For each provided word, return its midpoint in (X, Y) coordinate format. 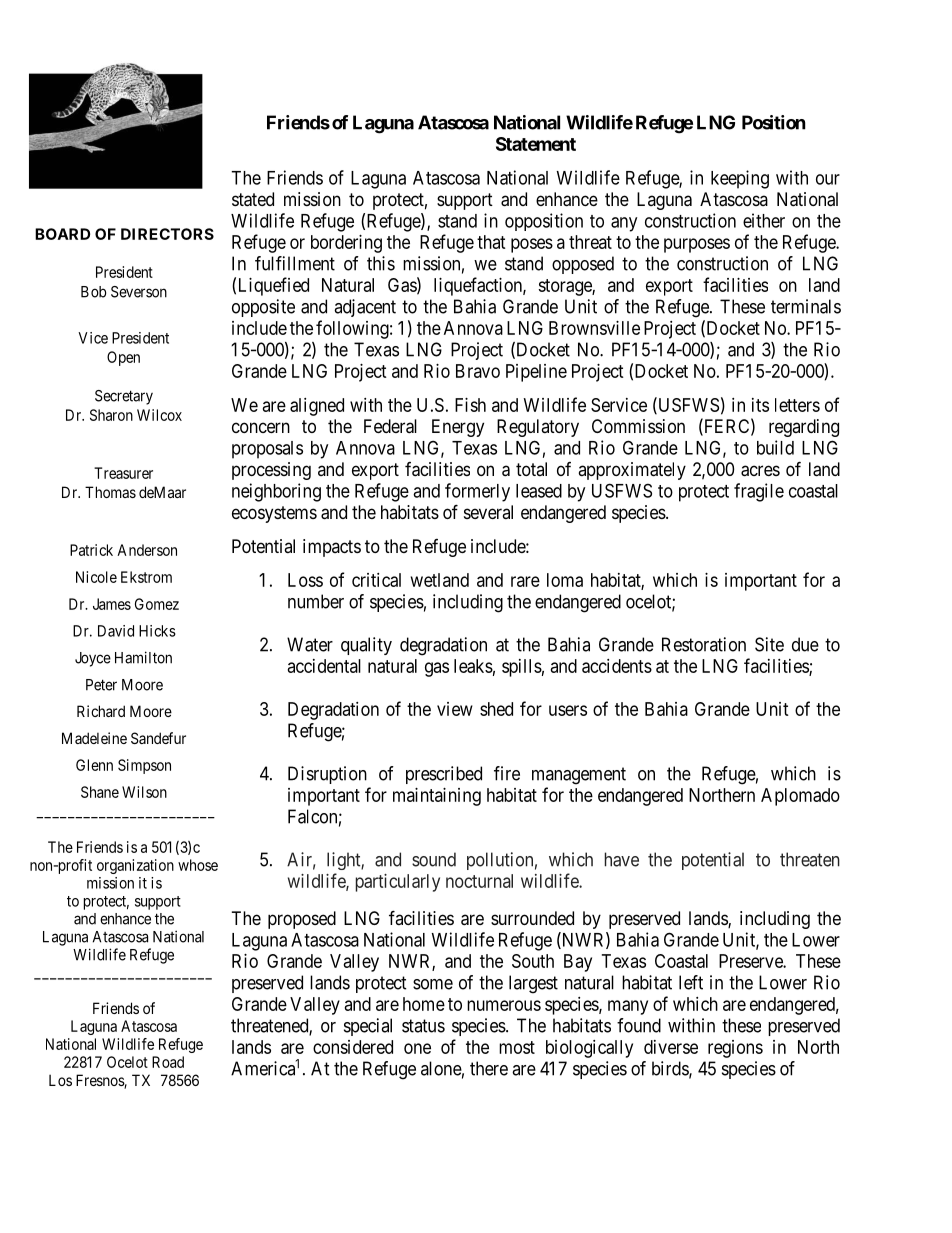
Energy (458, 428)
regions (735, 1049)
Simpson (144, 766)
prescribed (444, 775)
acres (760, 471)
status (423, 1026)
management (579, 776)
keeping (740, 179)
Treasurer (123, 473)
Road (168, 1062)
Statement (536, 144)
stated (253, 199)
